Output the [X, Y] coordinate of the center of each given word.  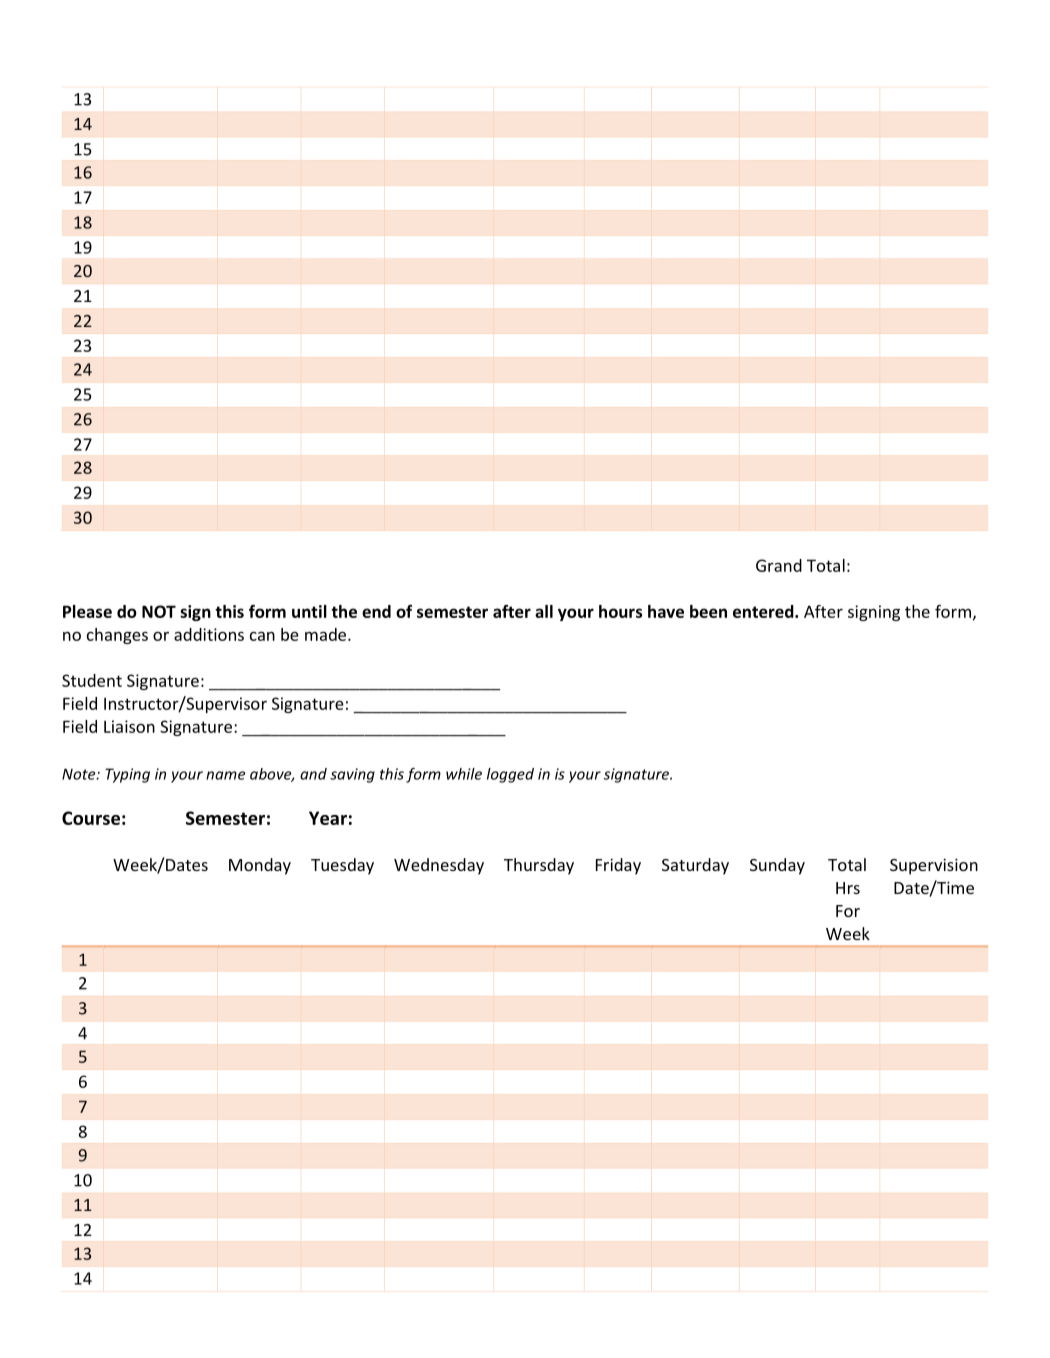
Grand [779, 565]
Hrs [848, 888]
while [464, 774]
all [544, 611]
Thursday [539, 866]
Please [87, 611]
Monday [260, 866]
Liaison [129, 726]
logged [510, 775]
